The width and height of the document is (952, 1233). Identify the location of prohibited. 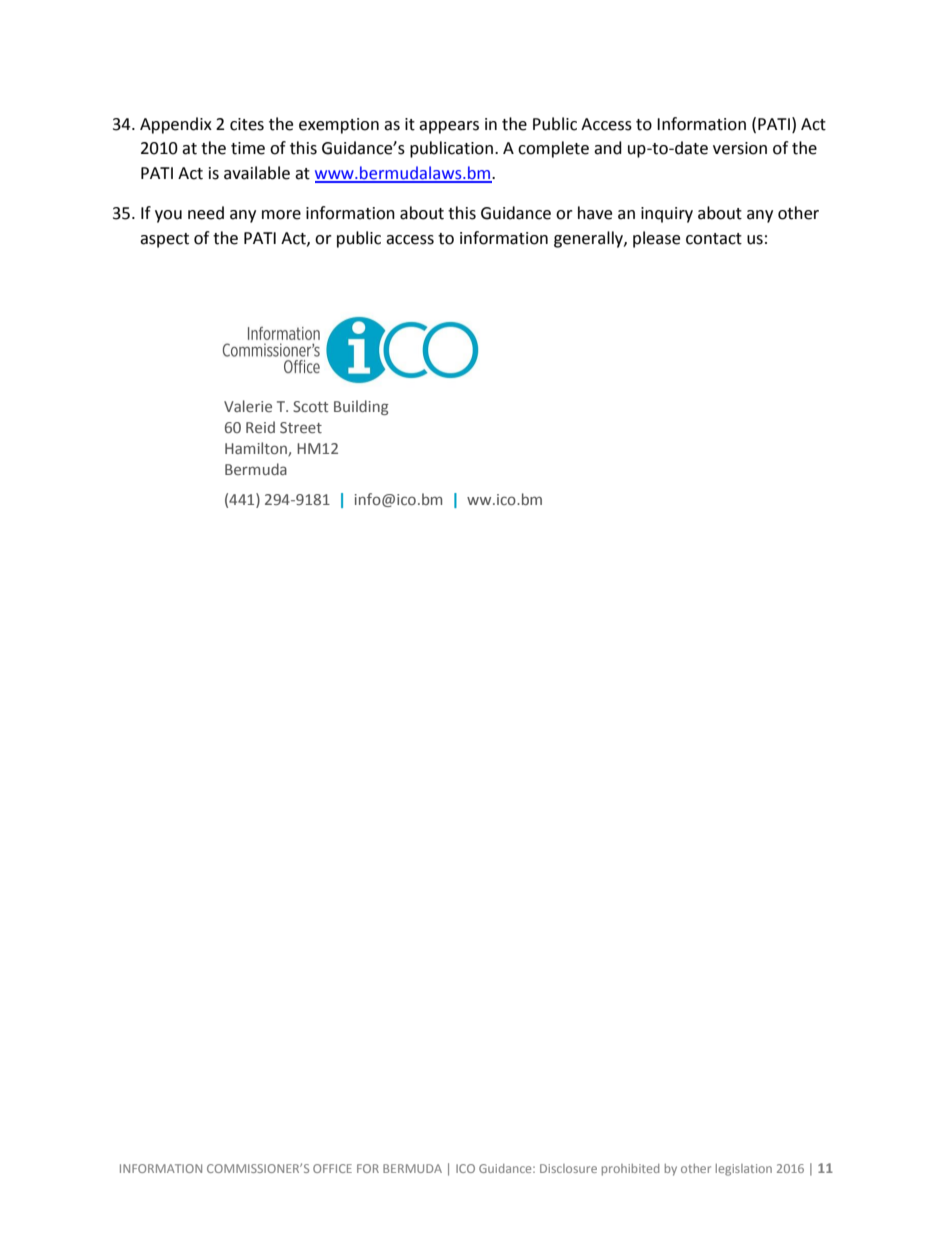
(630, 1170).
